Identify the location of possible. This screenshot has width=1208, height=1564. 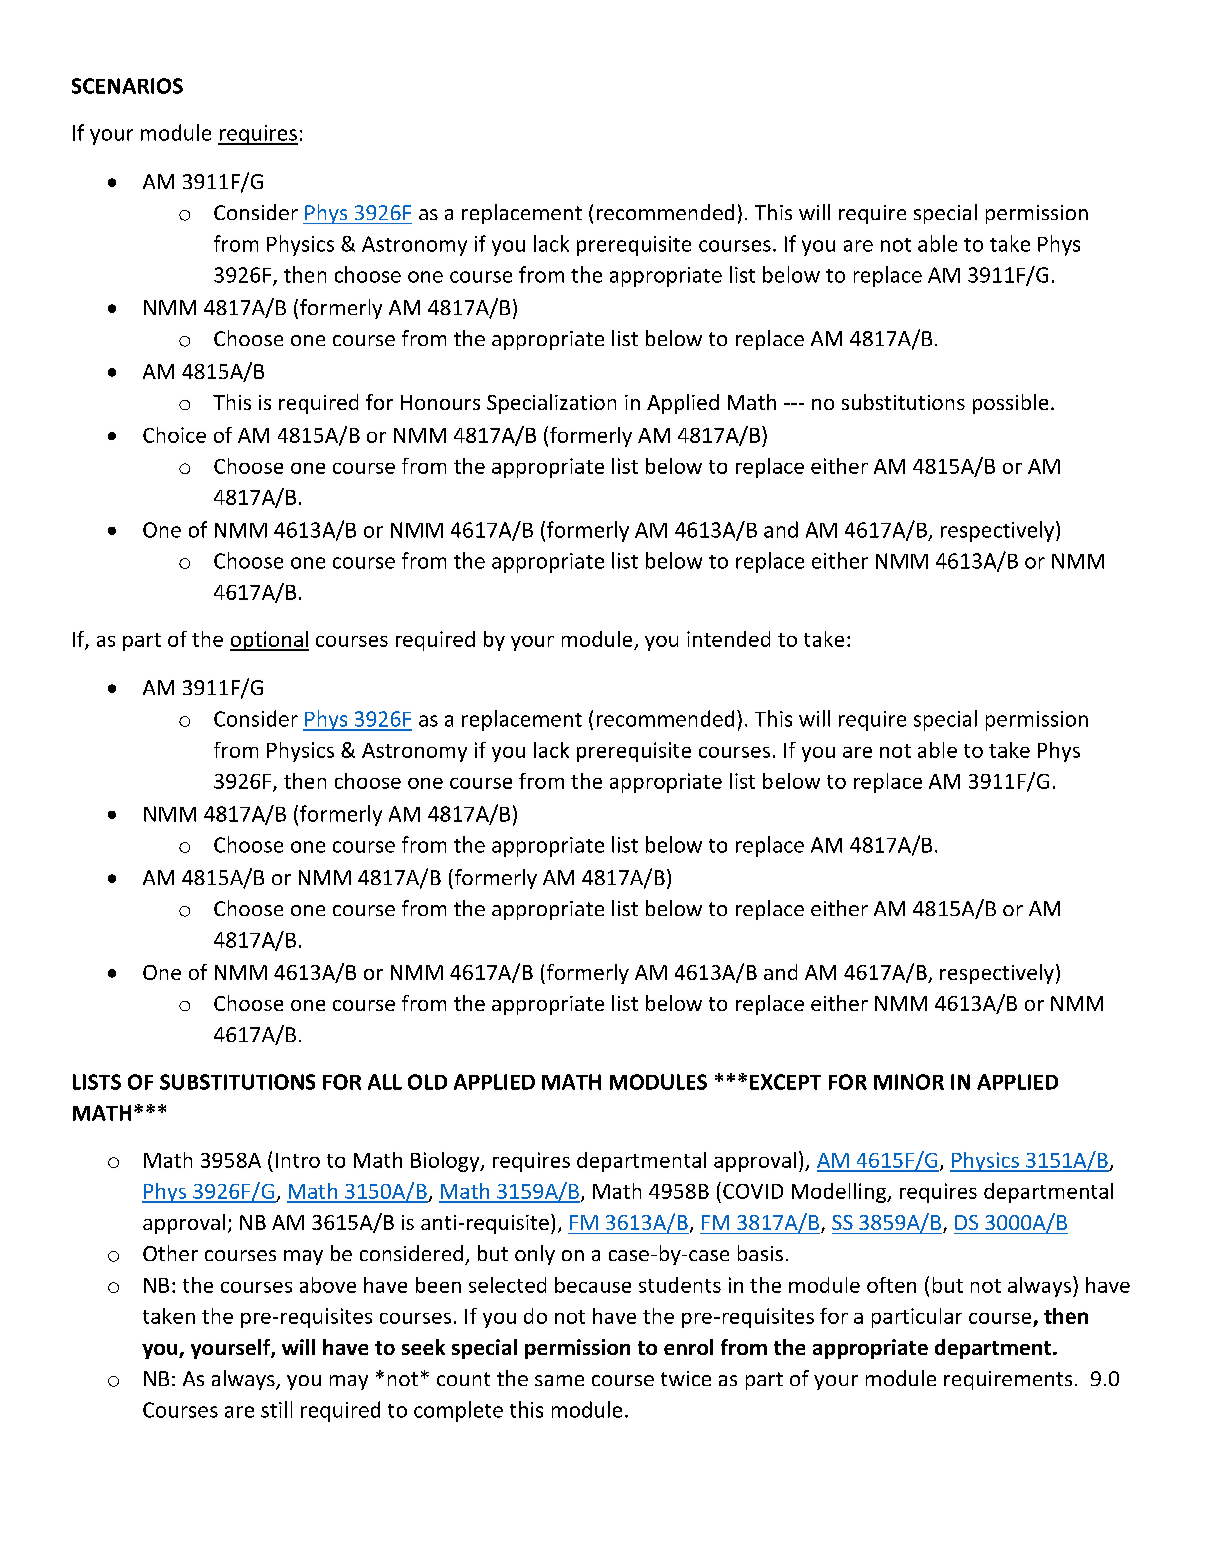
(1010, 404).
